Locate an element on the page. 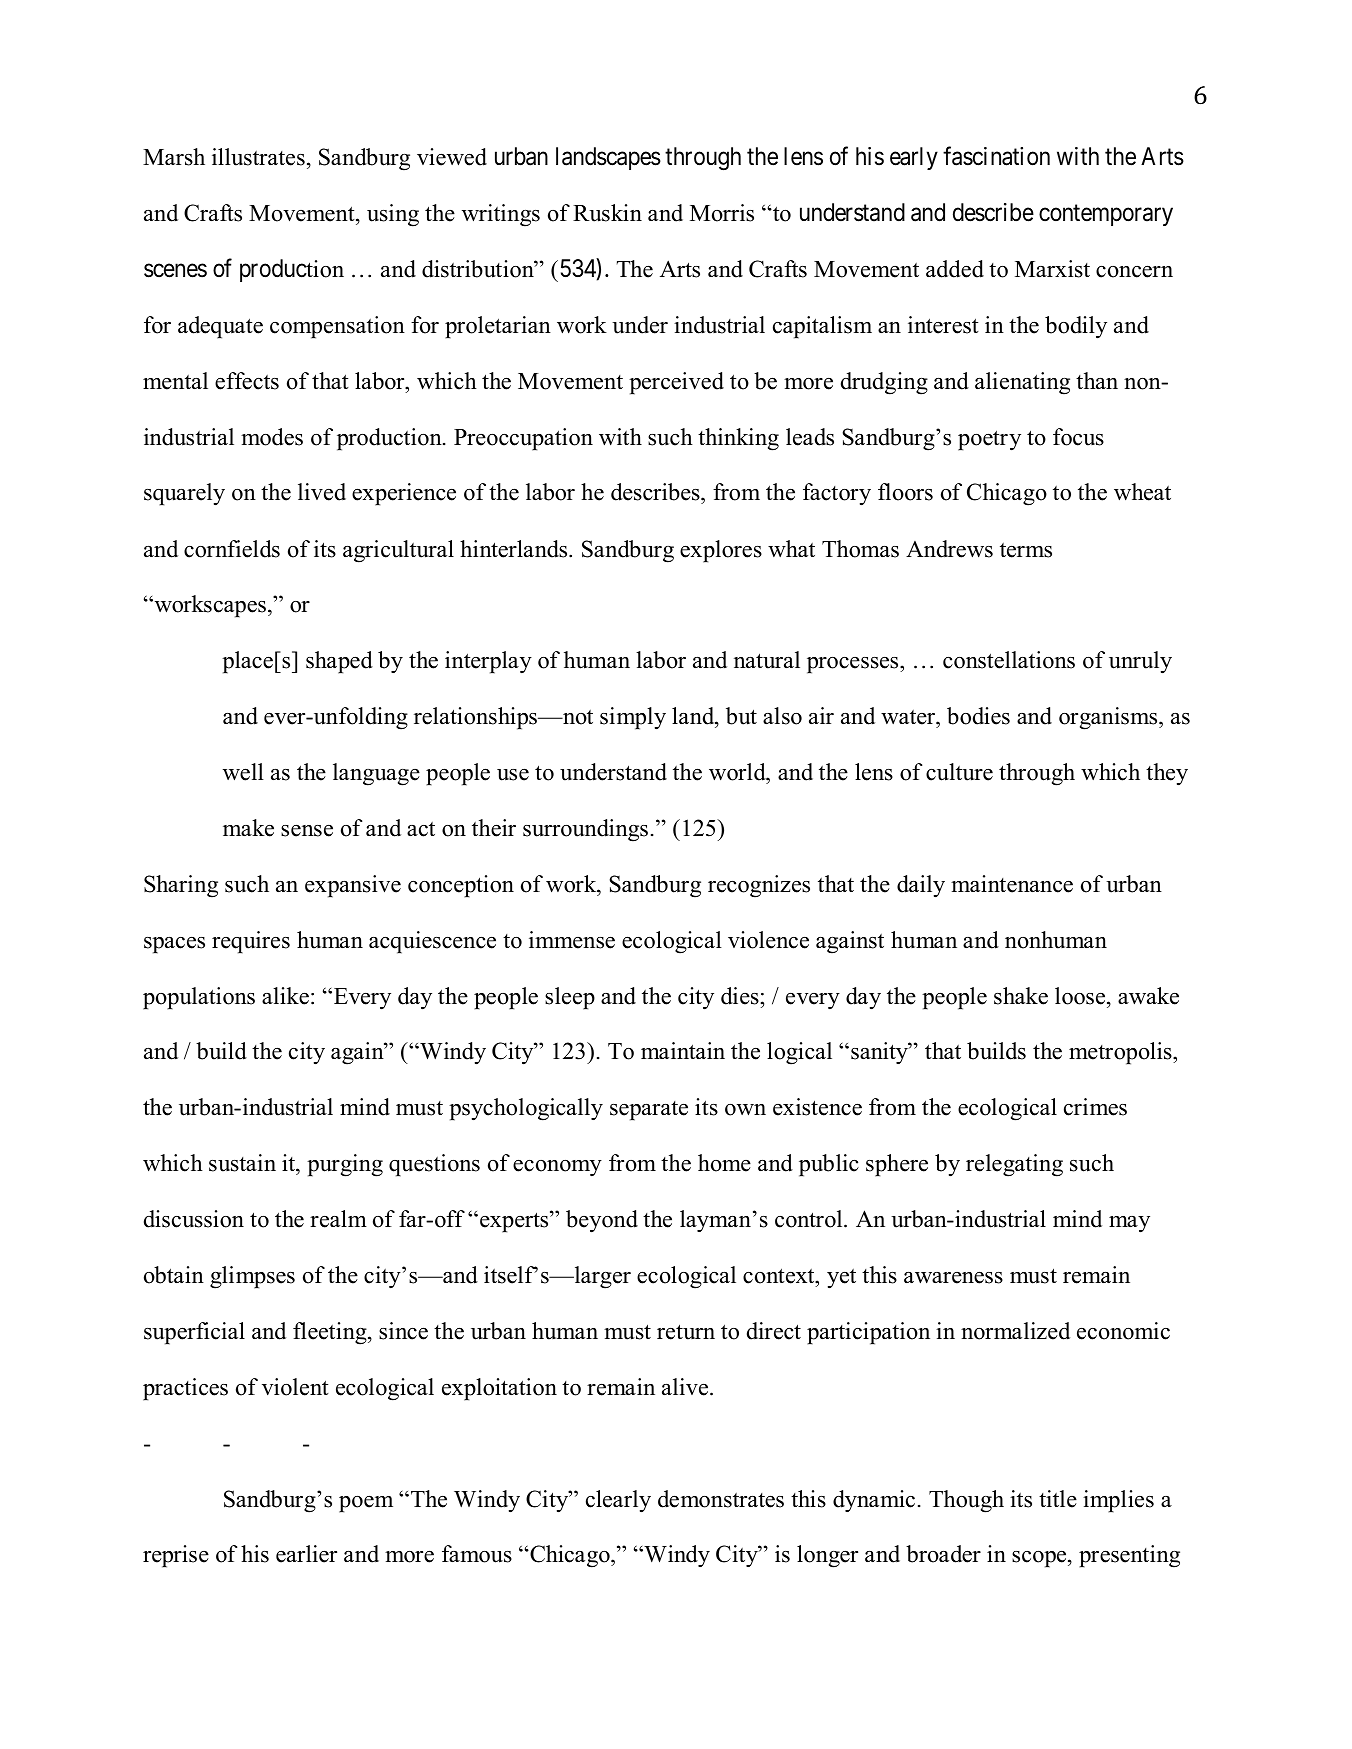 The image size is (1352, 1749). earlier is located at coordinates (306, 1554).
